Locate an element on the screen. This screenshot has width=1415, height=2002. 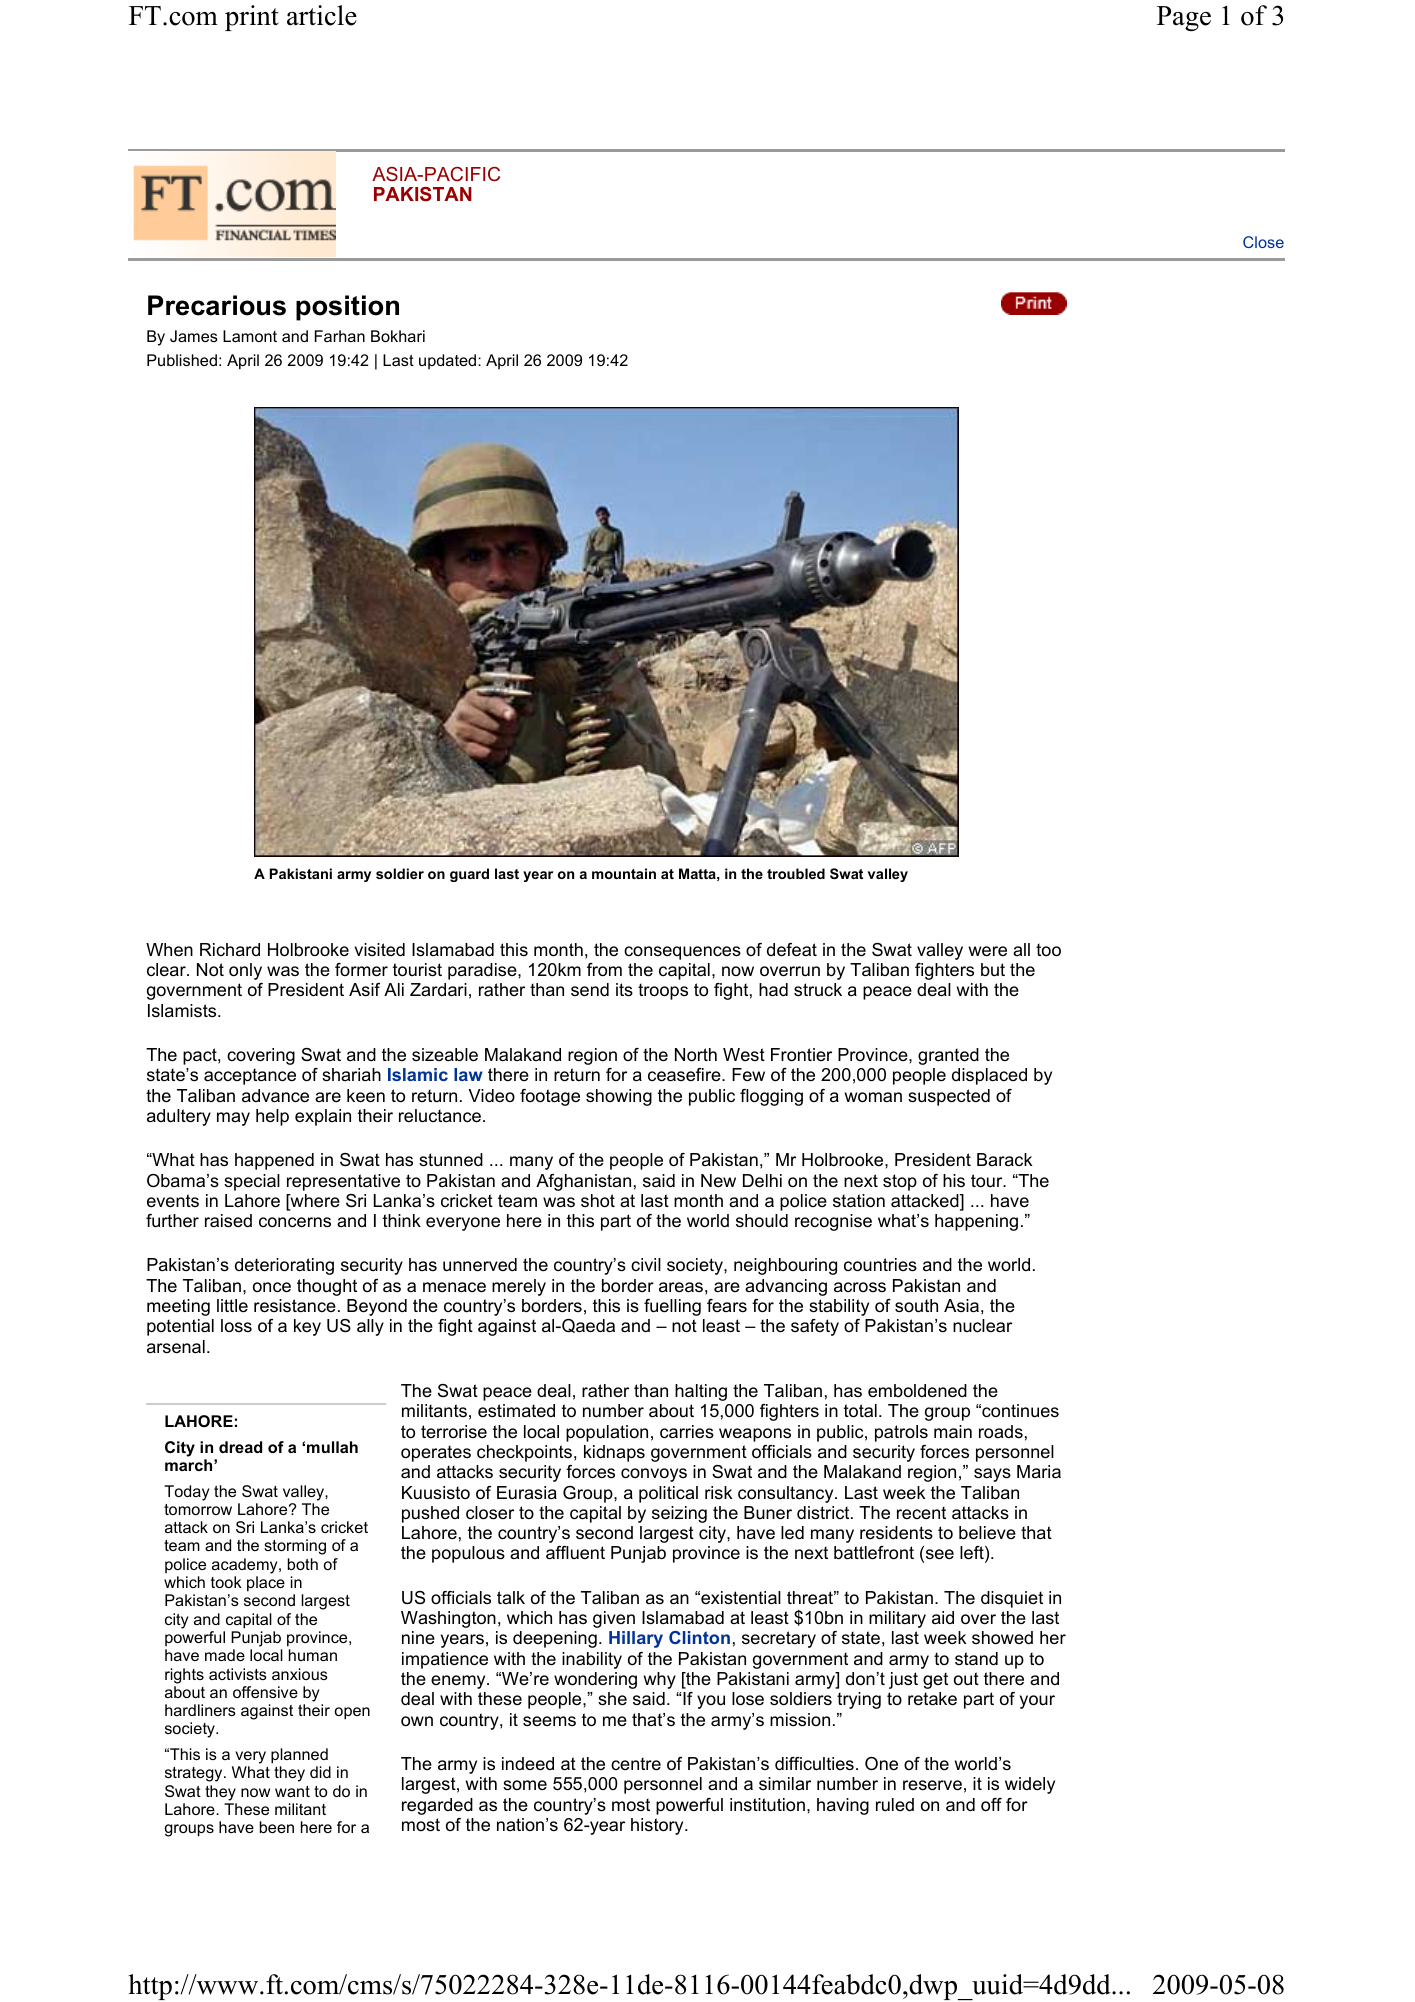
updated is located at coordinates (449, 361).
